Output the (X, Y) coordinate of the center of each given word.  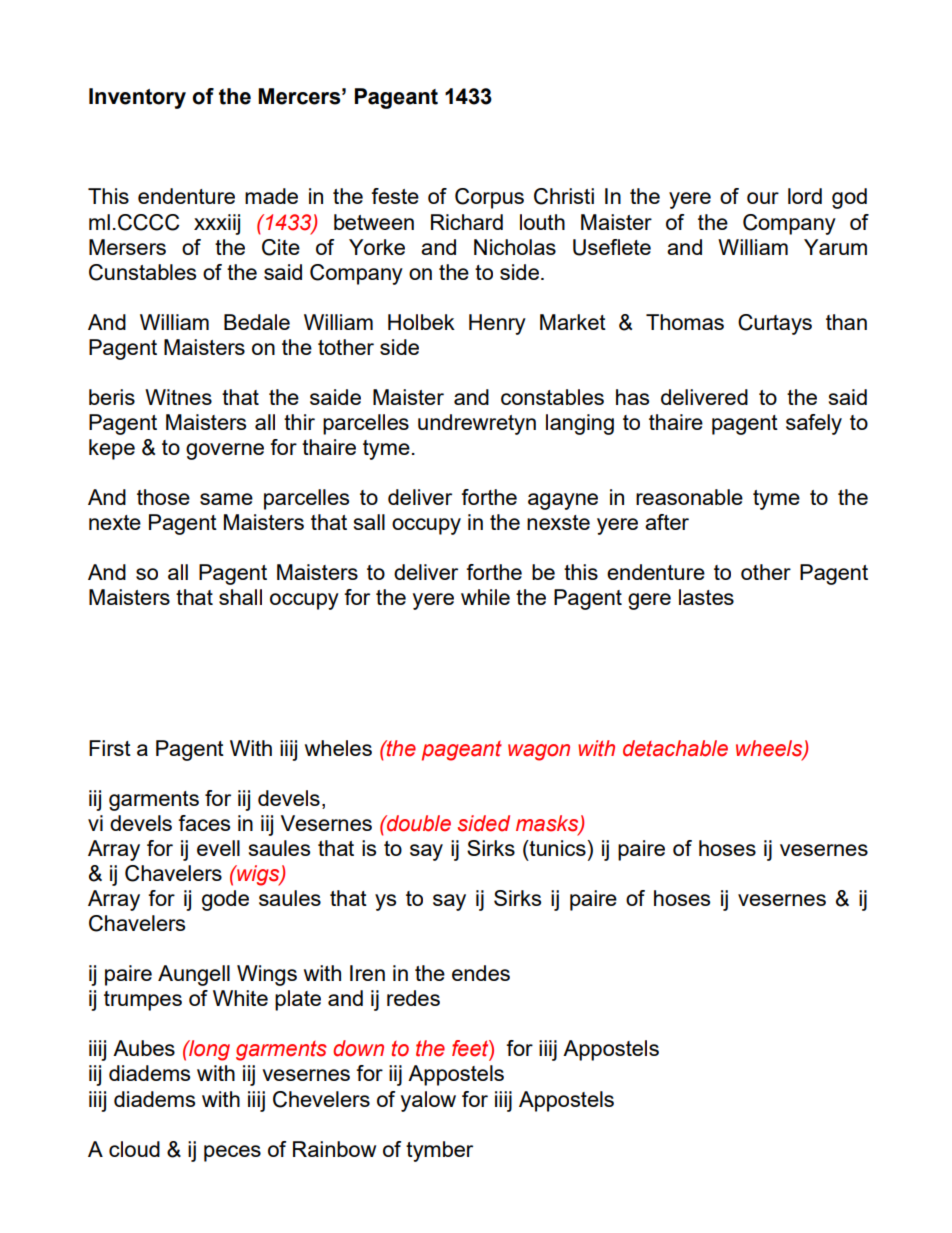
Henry (497, 324)
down (358, 1048)
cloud (134, 1149)
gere (649, 601)
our (763, 198)
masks (548, 824)
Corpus (489, 198)
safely (814, 424)
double (418, 823)
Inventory (137, 98)
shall (240, 597)
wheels (770, 749)
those (163, 497)
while (485, 597)
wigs (258, 875)
